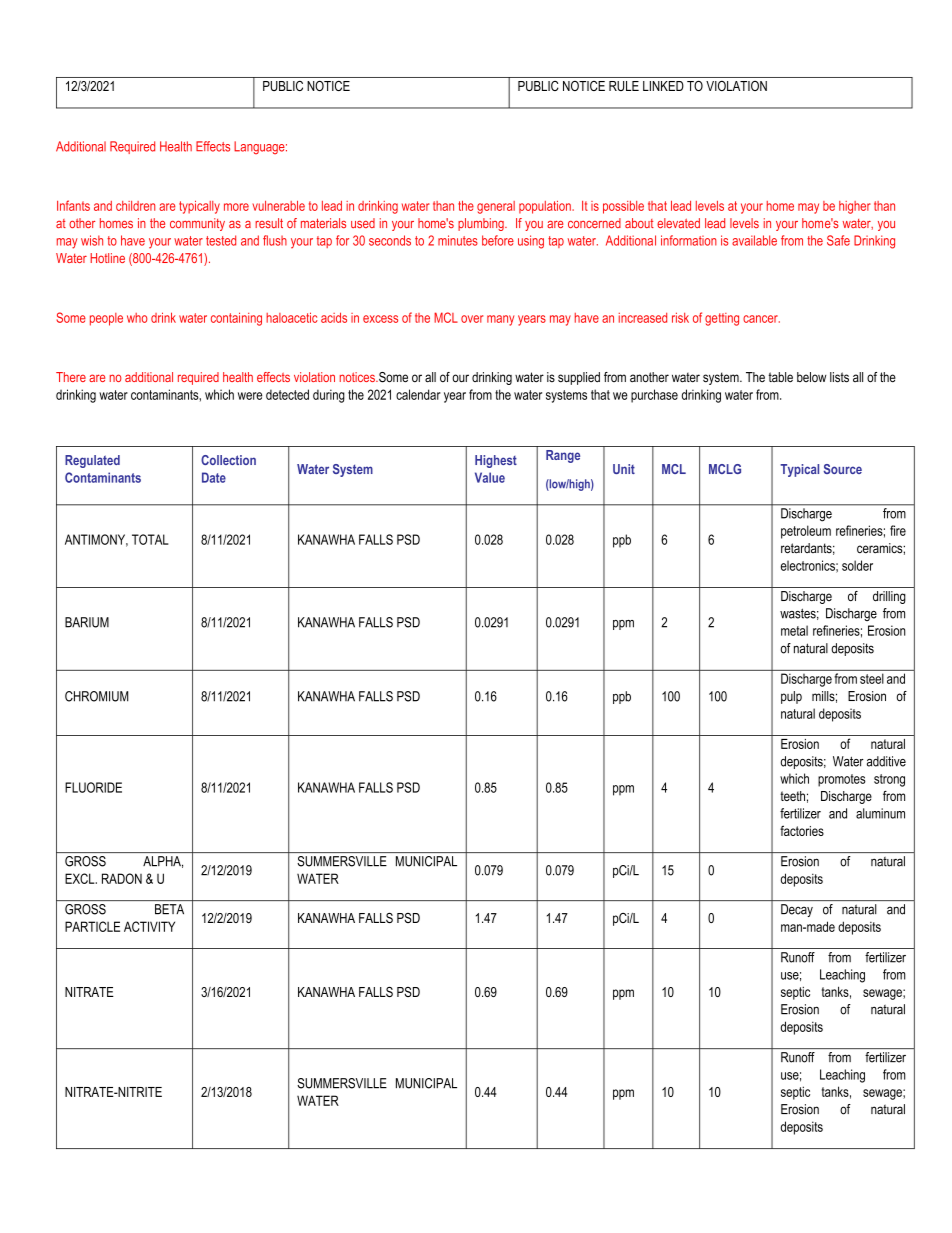 This screenshot has height=1233, width=952. I want to click on were, so click(250, 396).
